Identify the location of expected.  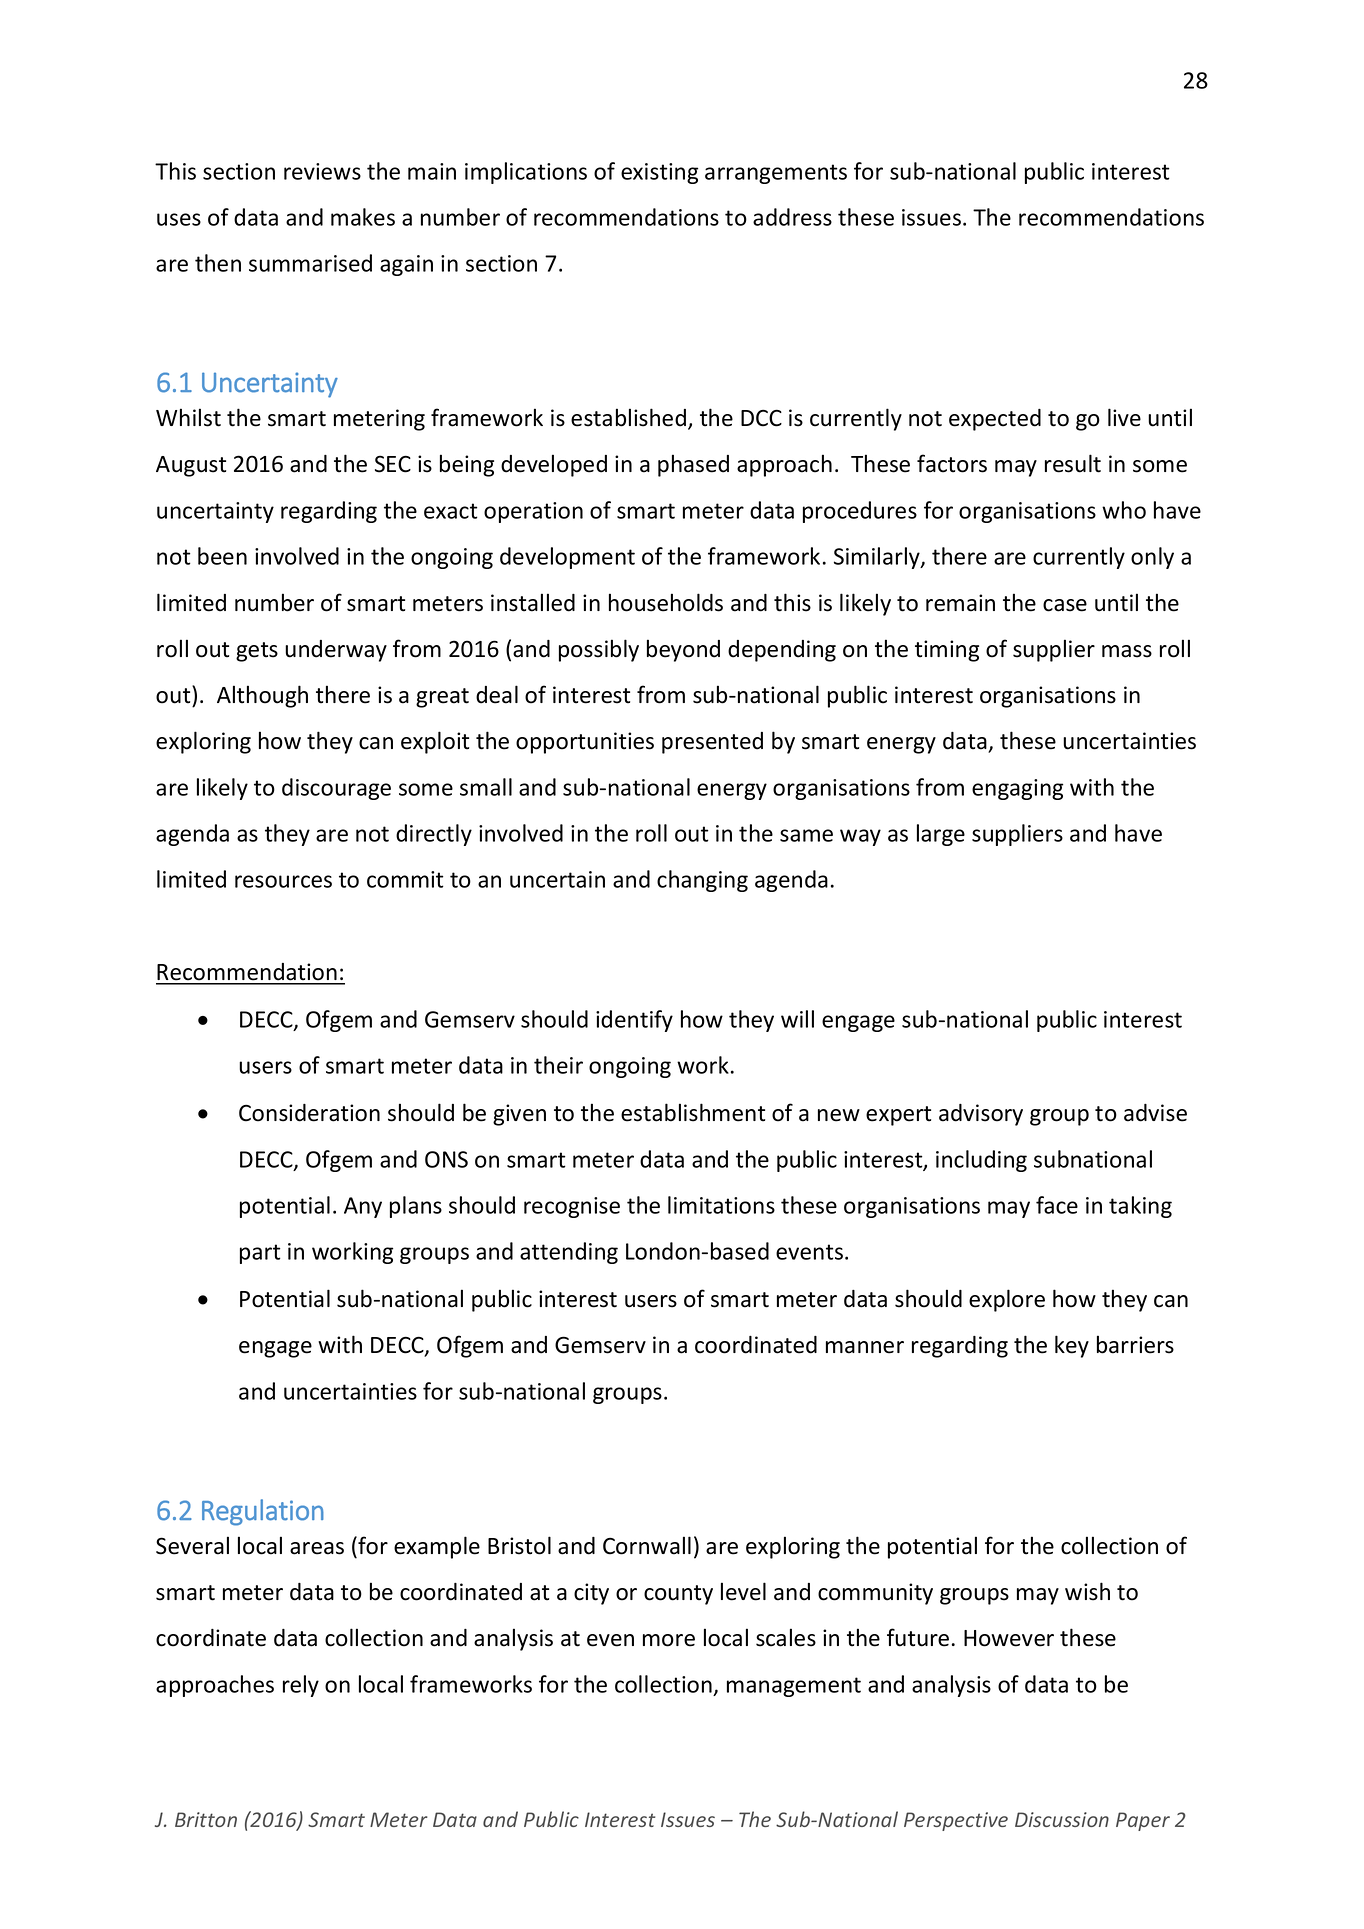
(995, 420).
